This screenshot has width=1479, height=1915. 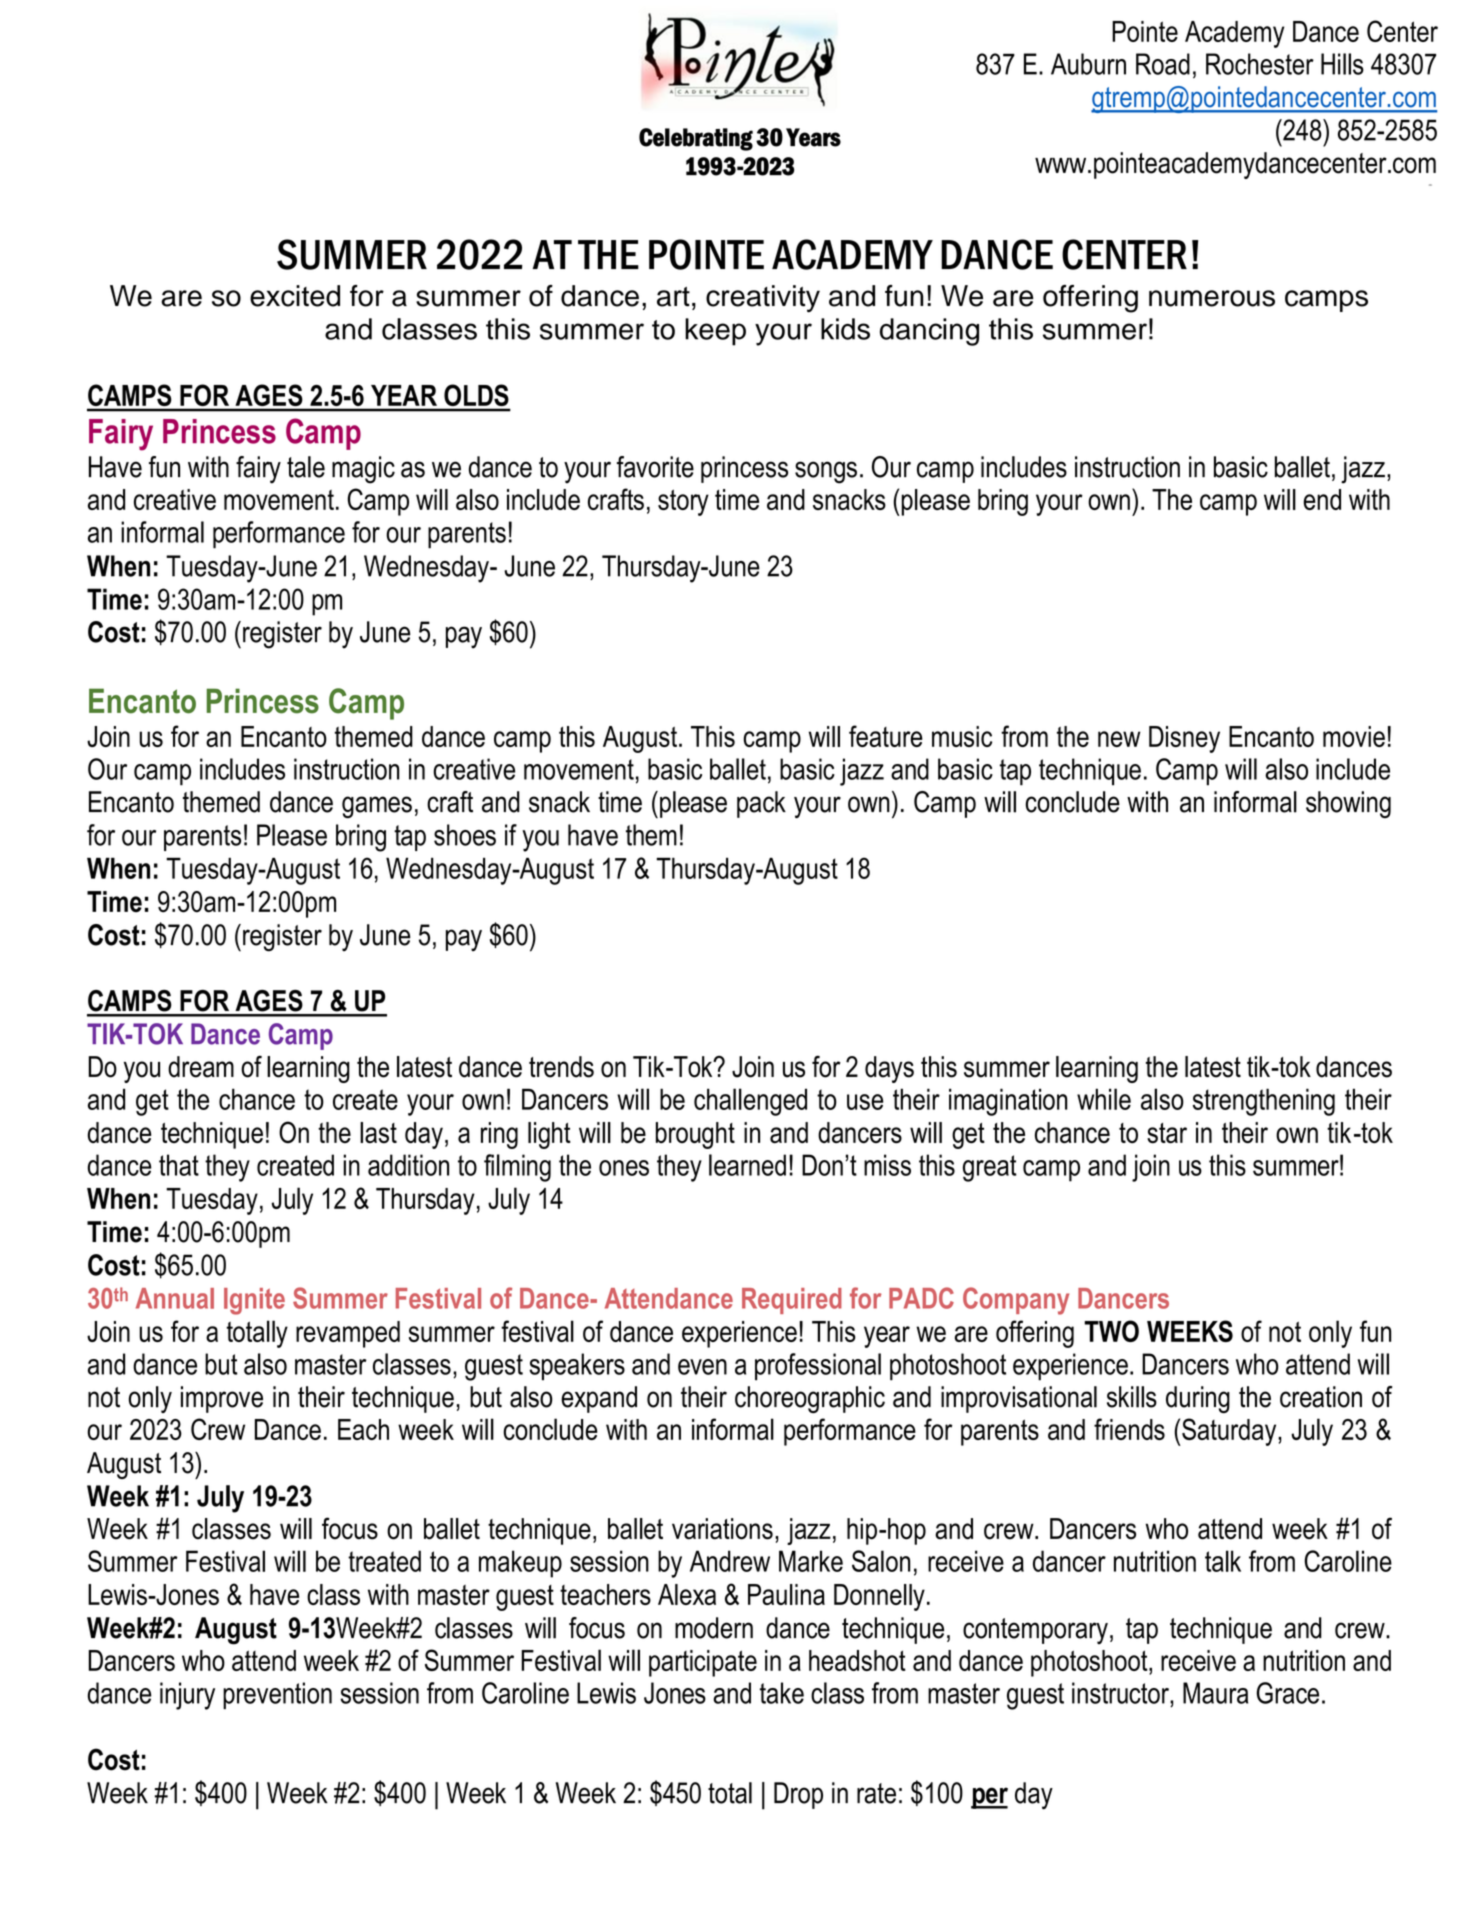 What do you see at coordinates (295, 296) in the screenshot?
I see `excited` at bounding box center [295, 296].
